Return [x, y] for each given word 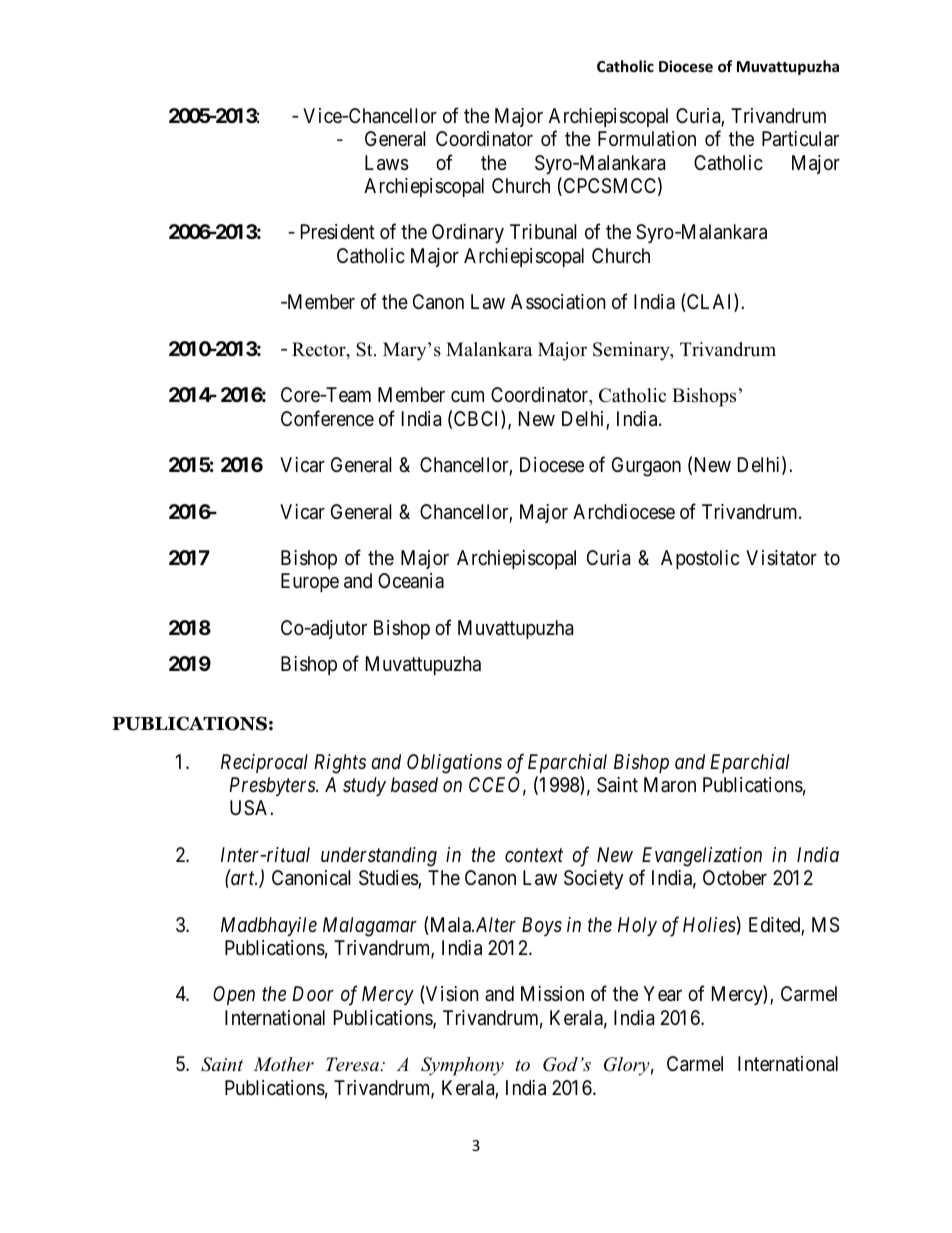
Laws [387, 163]
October [735, 877]
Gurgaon [646, 467]
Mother [283, 1064]
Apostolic [700, 559]
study [364, 786]
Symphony [462, 1066]
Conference [327, 418]
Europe [310, 582]
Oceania [411, 581]
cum [467, 396]
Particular [800, 139]
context [534, 855]
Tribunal [543, 232]
